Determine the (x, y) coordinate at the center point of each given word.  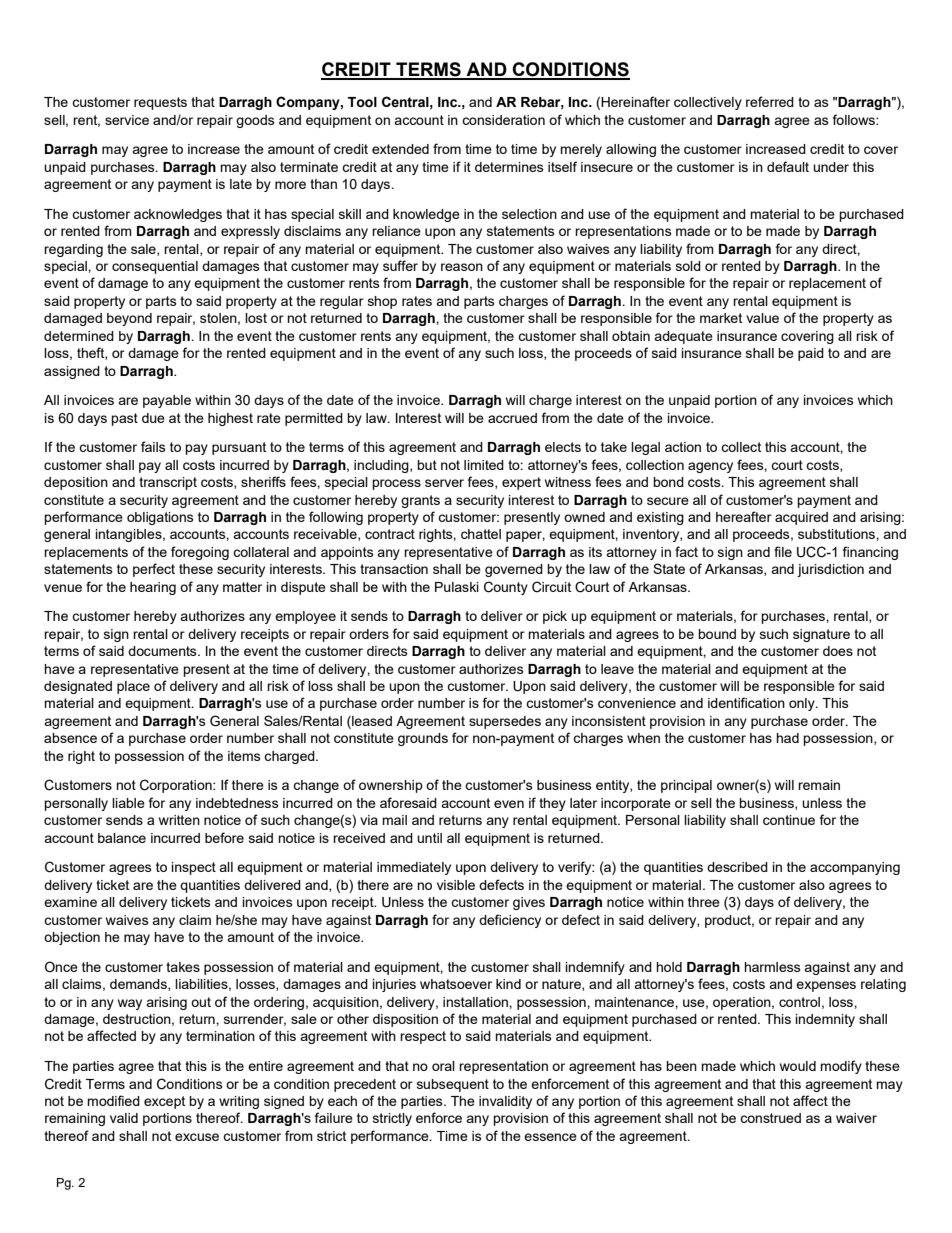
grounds (423, 739)
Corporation (177, 786)
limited (484, 465)
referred (770, 101)
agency (710, 467)
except (164, 1102)
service (127, 120)
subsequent (453, 1085)
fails (153, 446)
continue (789, 820)
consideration (503, 120)
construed (770, 1118)
